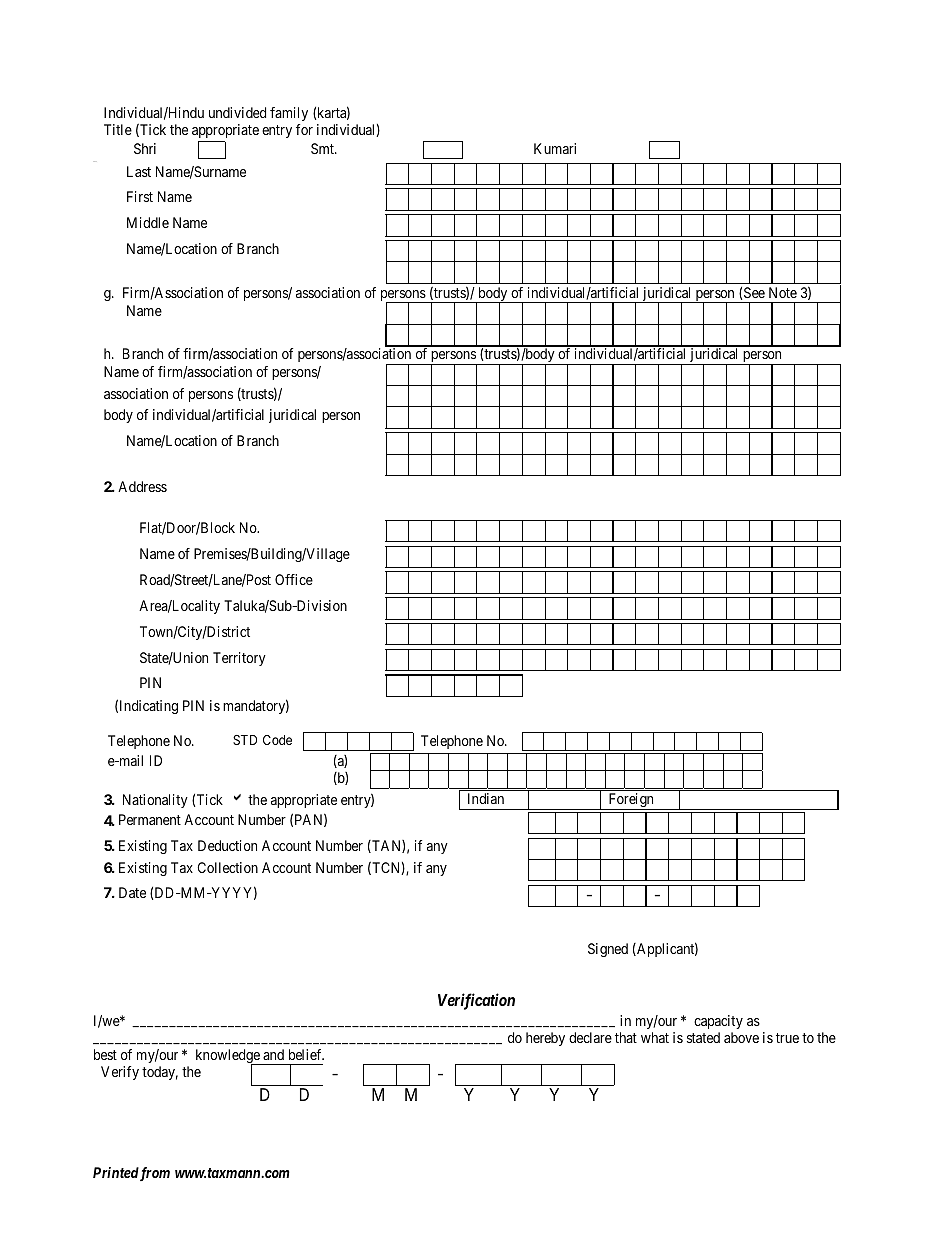  I want to click on Note, so click(783, 292).
